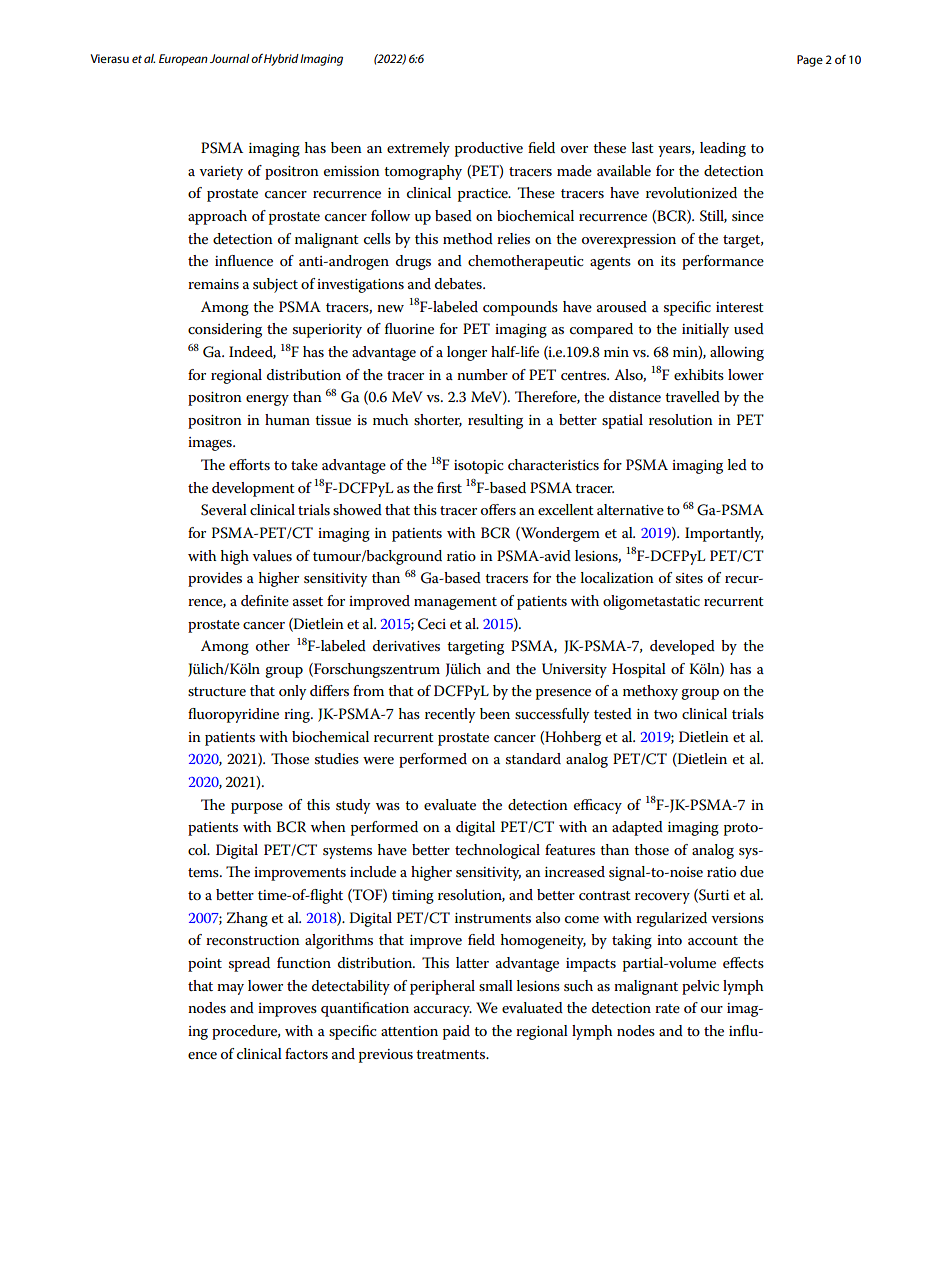 Image resolution: width=952 pixels, height=1265 pixels. I want to click on values, so click(272, 555).
